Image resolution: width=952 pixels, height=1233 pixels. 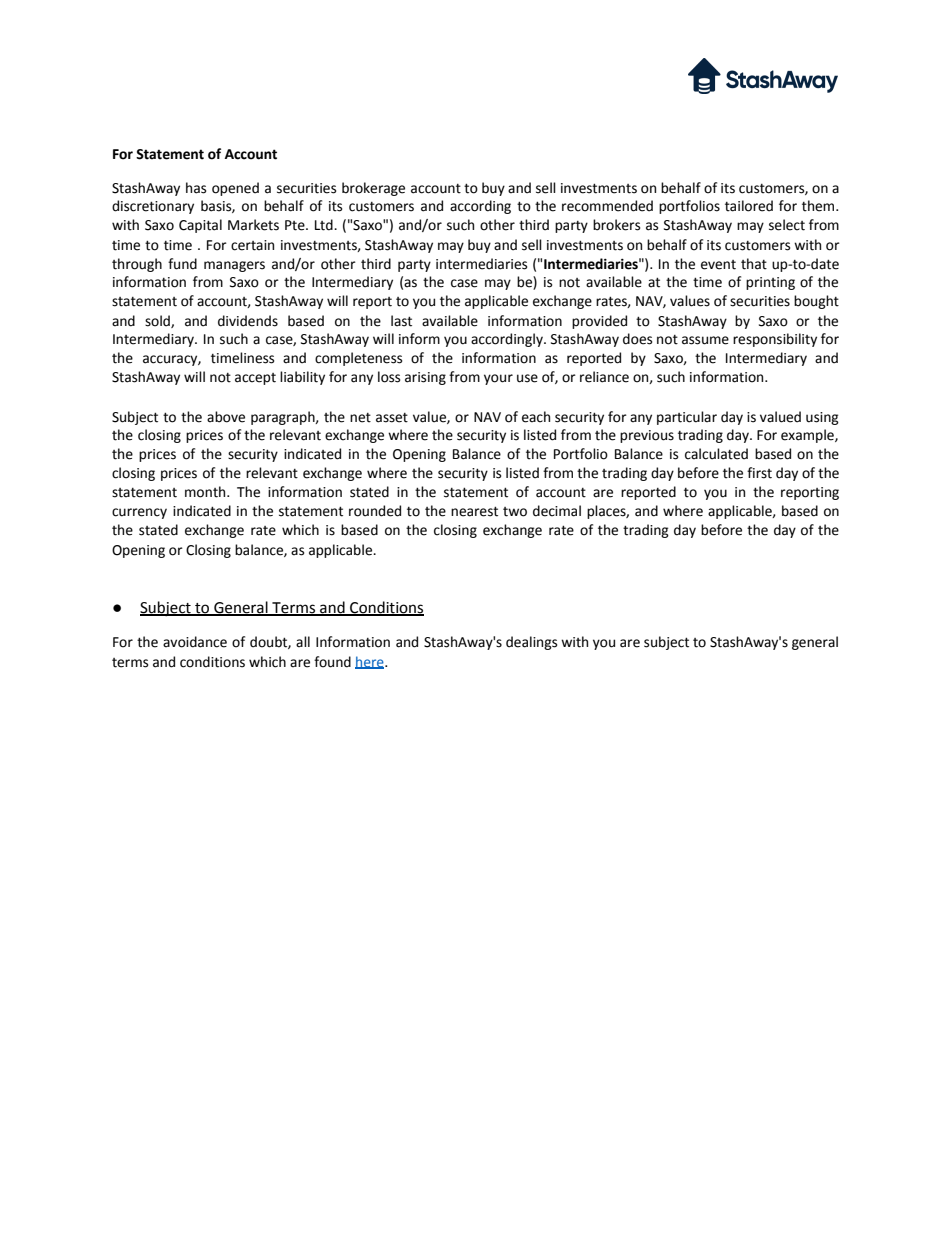 I want to click on tailored, so click(x=749, y=206).
